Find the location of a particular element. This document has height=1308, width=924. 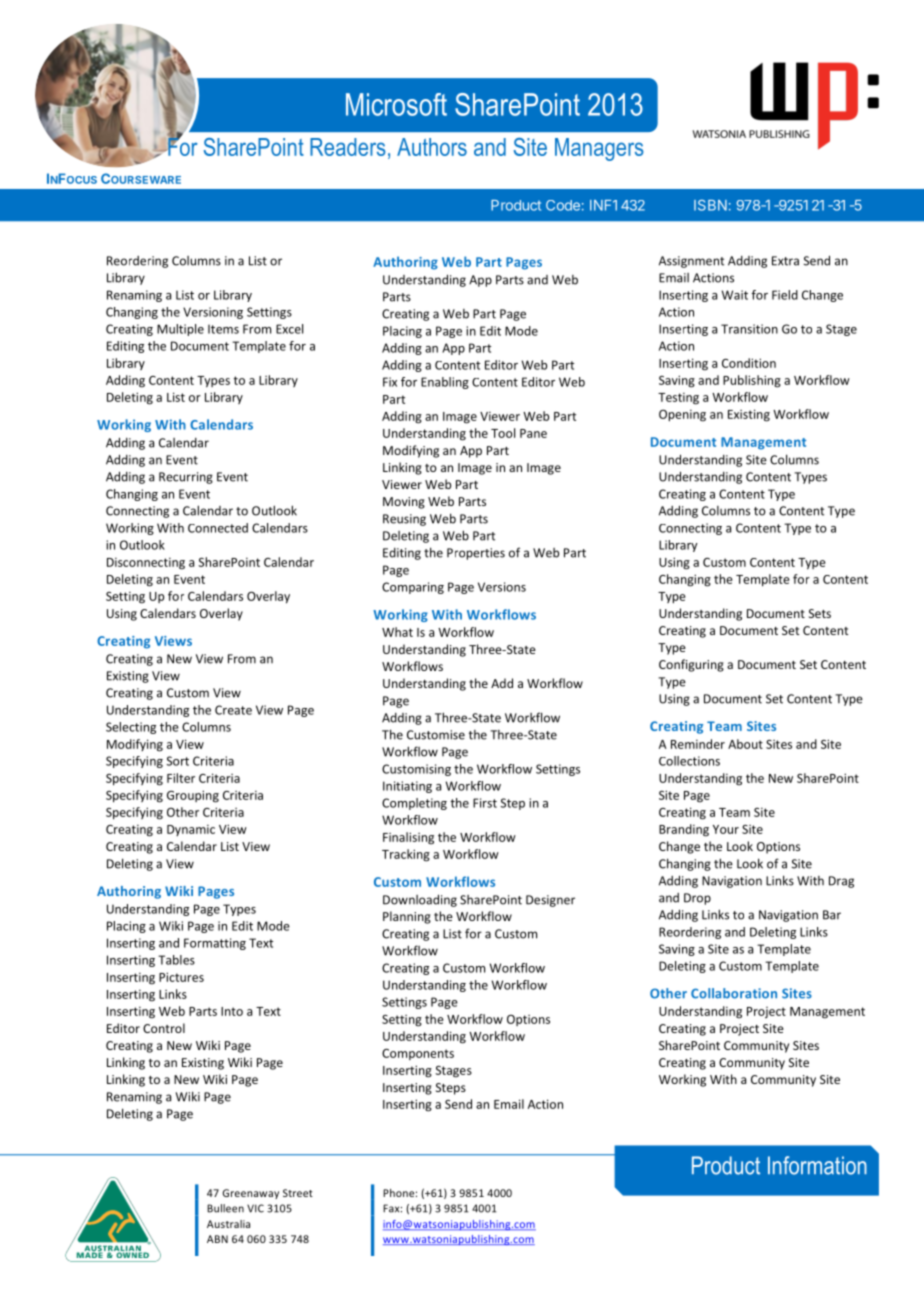

Bulleen is located at coordinates (225, 1208).
